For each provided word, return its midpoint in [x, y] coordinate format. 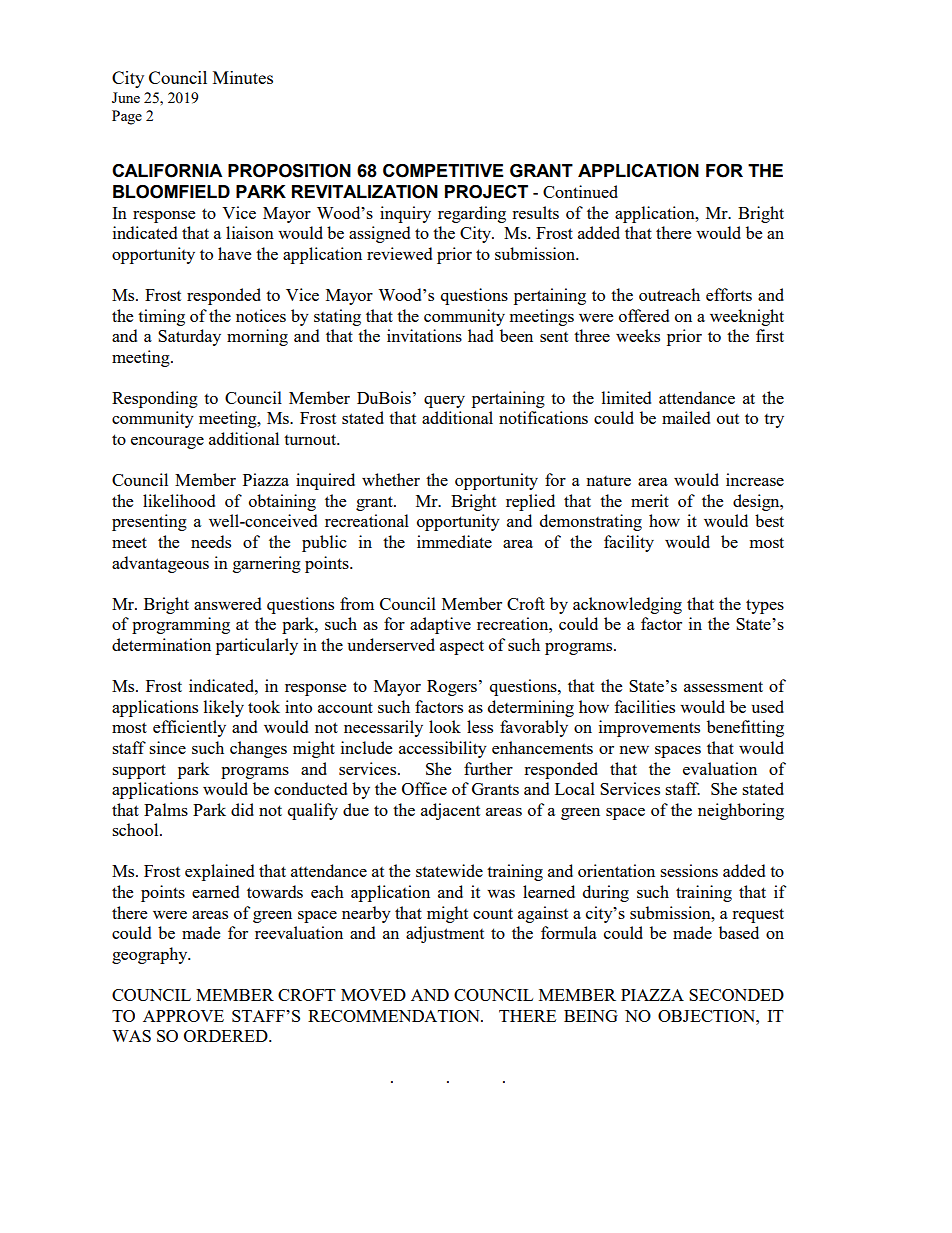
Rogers [452, 688]
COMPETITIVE [443, 171]
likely [224, 708]
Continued [580, 191]
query [444, 402]
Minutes [243, 77]
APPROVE [183, 1016]
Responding [155, 399]
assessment [723, 686]
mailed [686, 417]
